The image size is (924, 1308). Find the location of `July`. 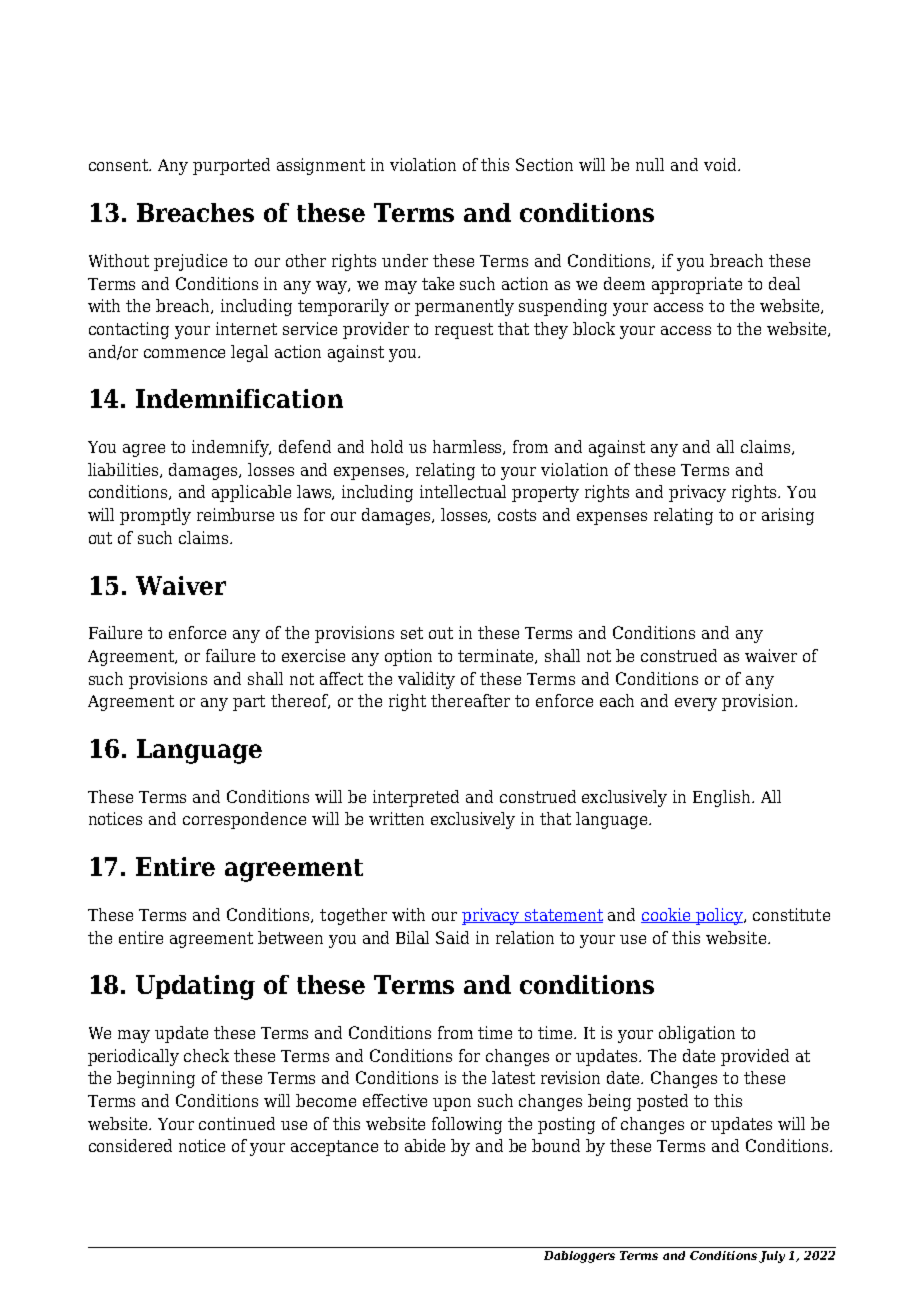

July is located at coordinates (772, 1257).
